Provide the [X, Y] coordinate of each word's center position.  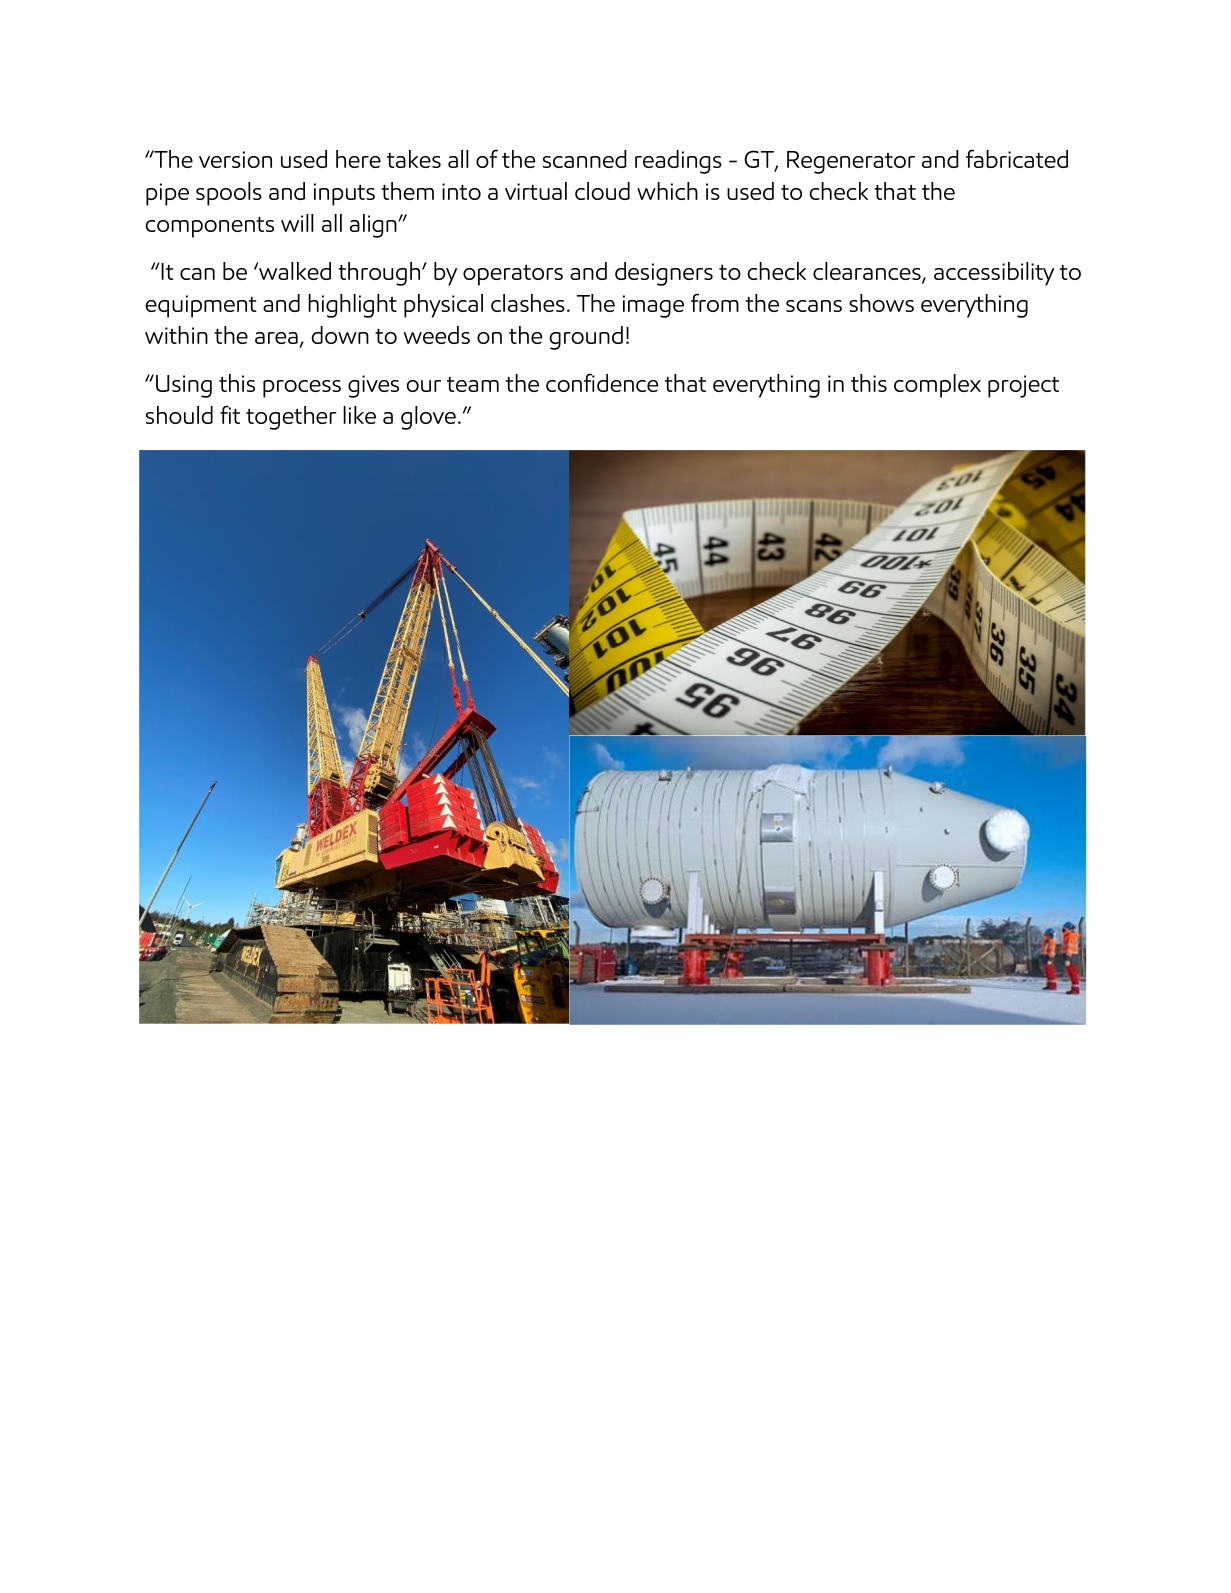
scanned [585, 159]
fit [230, 414]
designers [664, 274]
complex [937, 386]
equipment [200, 306]
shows [881, 303]
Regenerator [851, 162]
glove [428, 418]
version [235, 159]
